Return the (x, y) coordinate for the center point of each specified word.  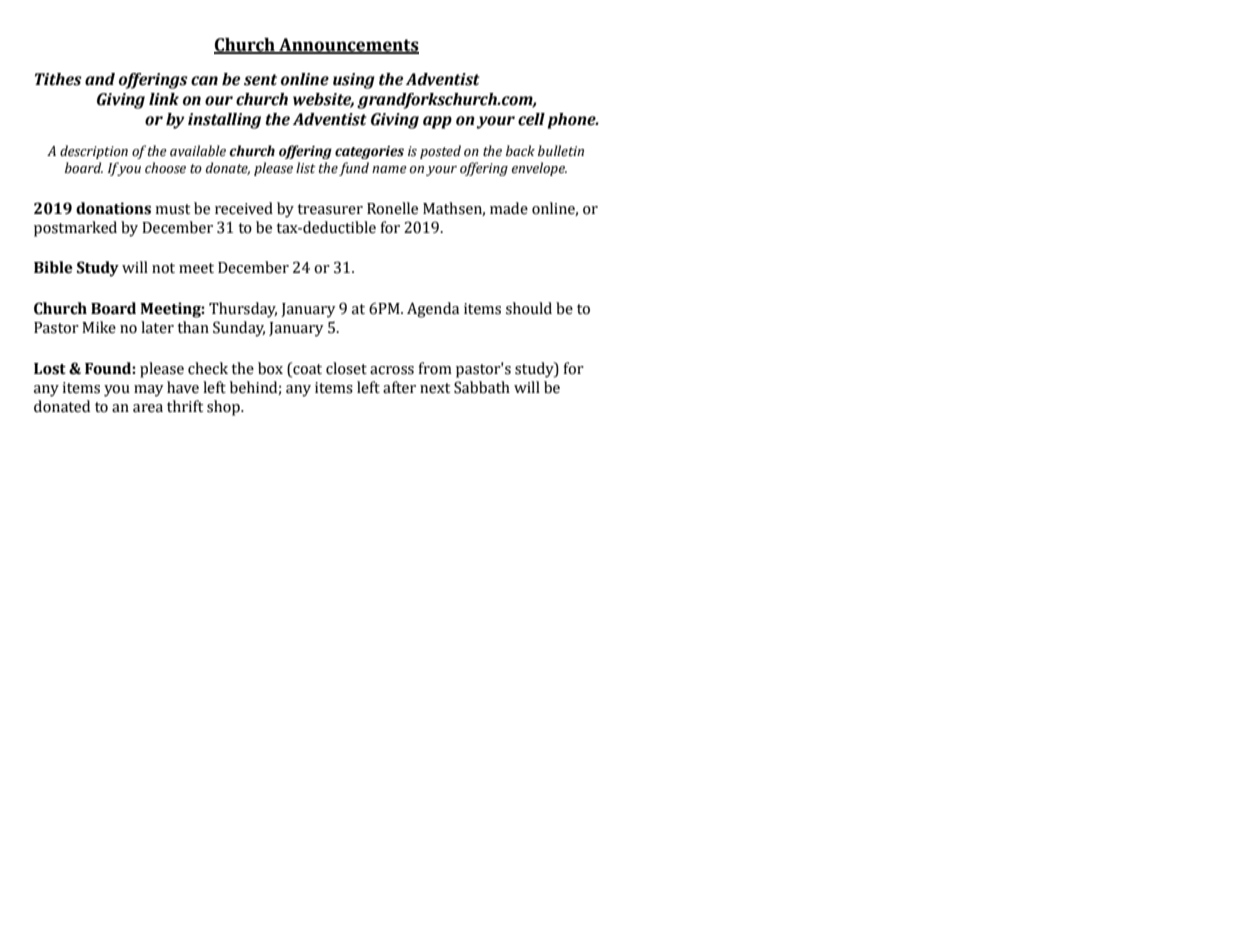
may (149, 391)
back (520, 151)
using (354, 81)
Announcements (348, 46)
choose (165, 168)
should (529, 308)
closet (346, 368)
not (163, 268)
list (306, 168)
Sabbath (482, 387)
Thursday (243, 310)
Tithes (58, 79)
